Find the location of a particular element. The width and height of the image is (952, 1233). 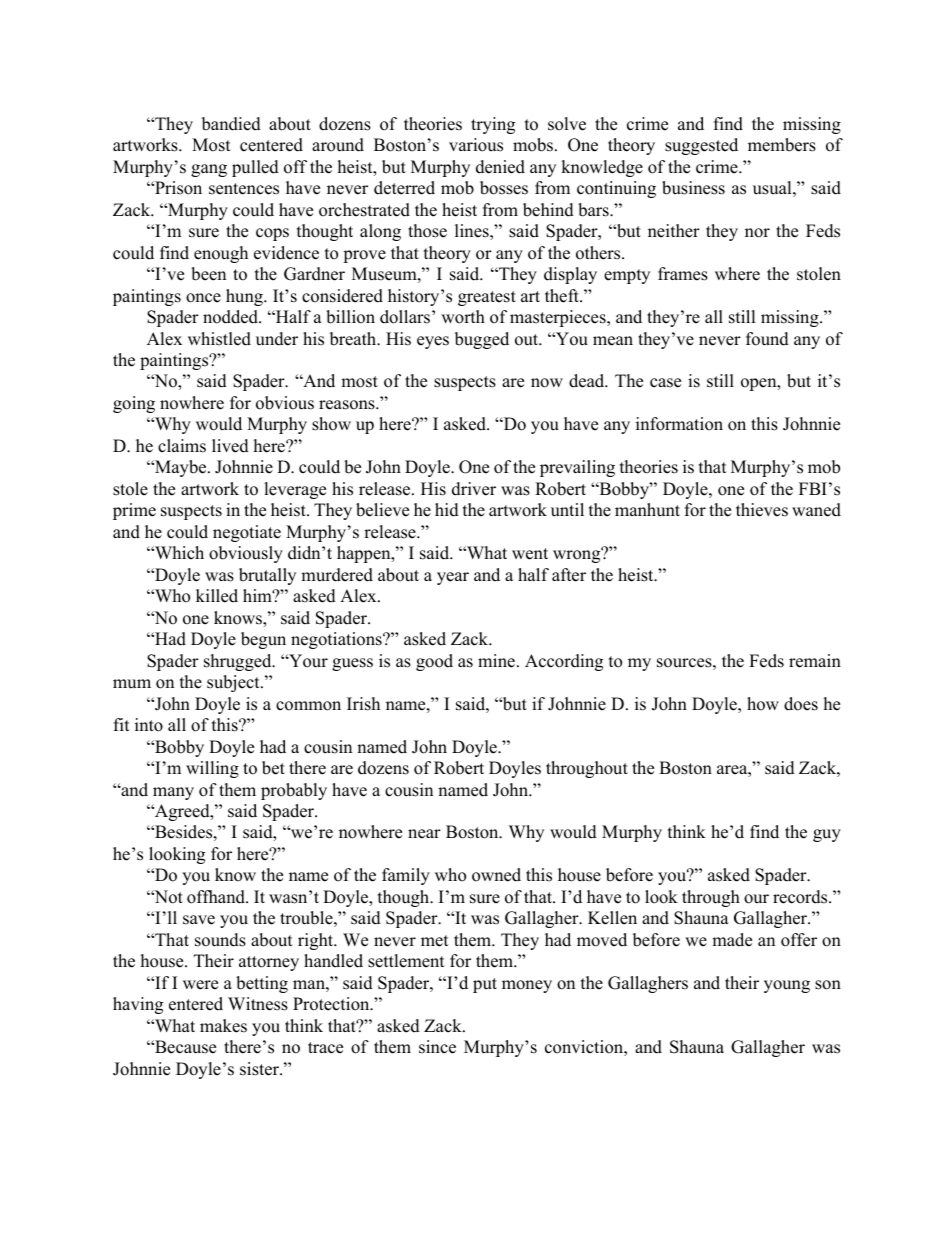

Irish is located at coordinates (363, 704).
